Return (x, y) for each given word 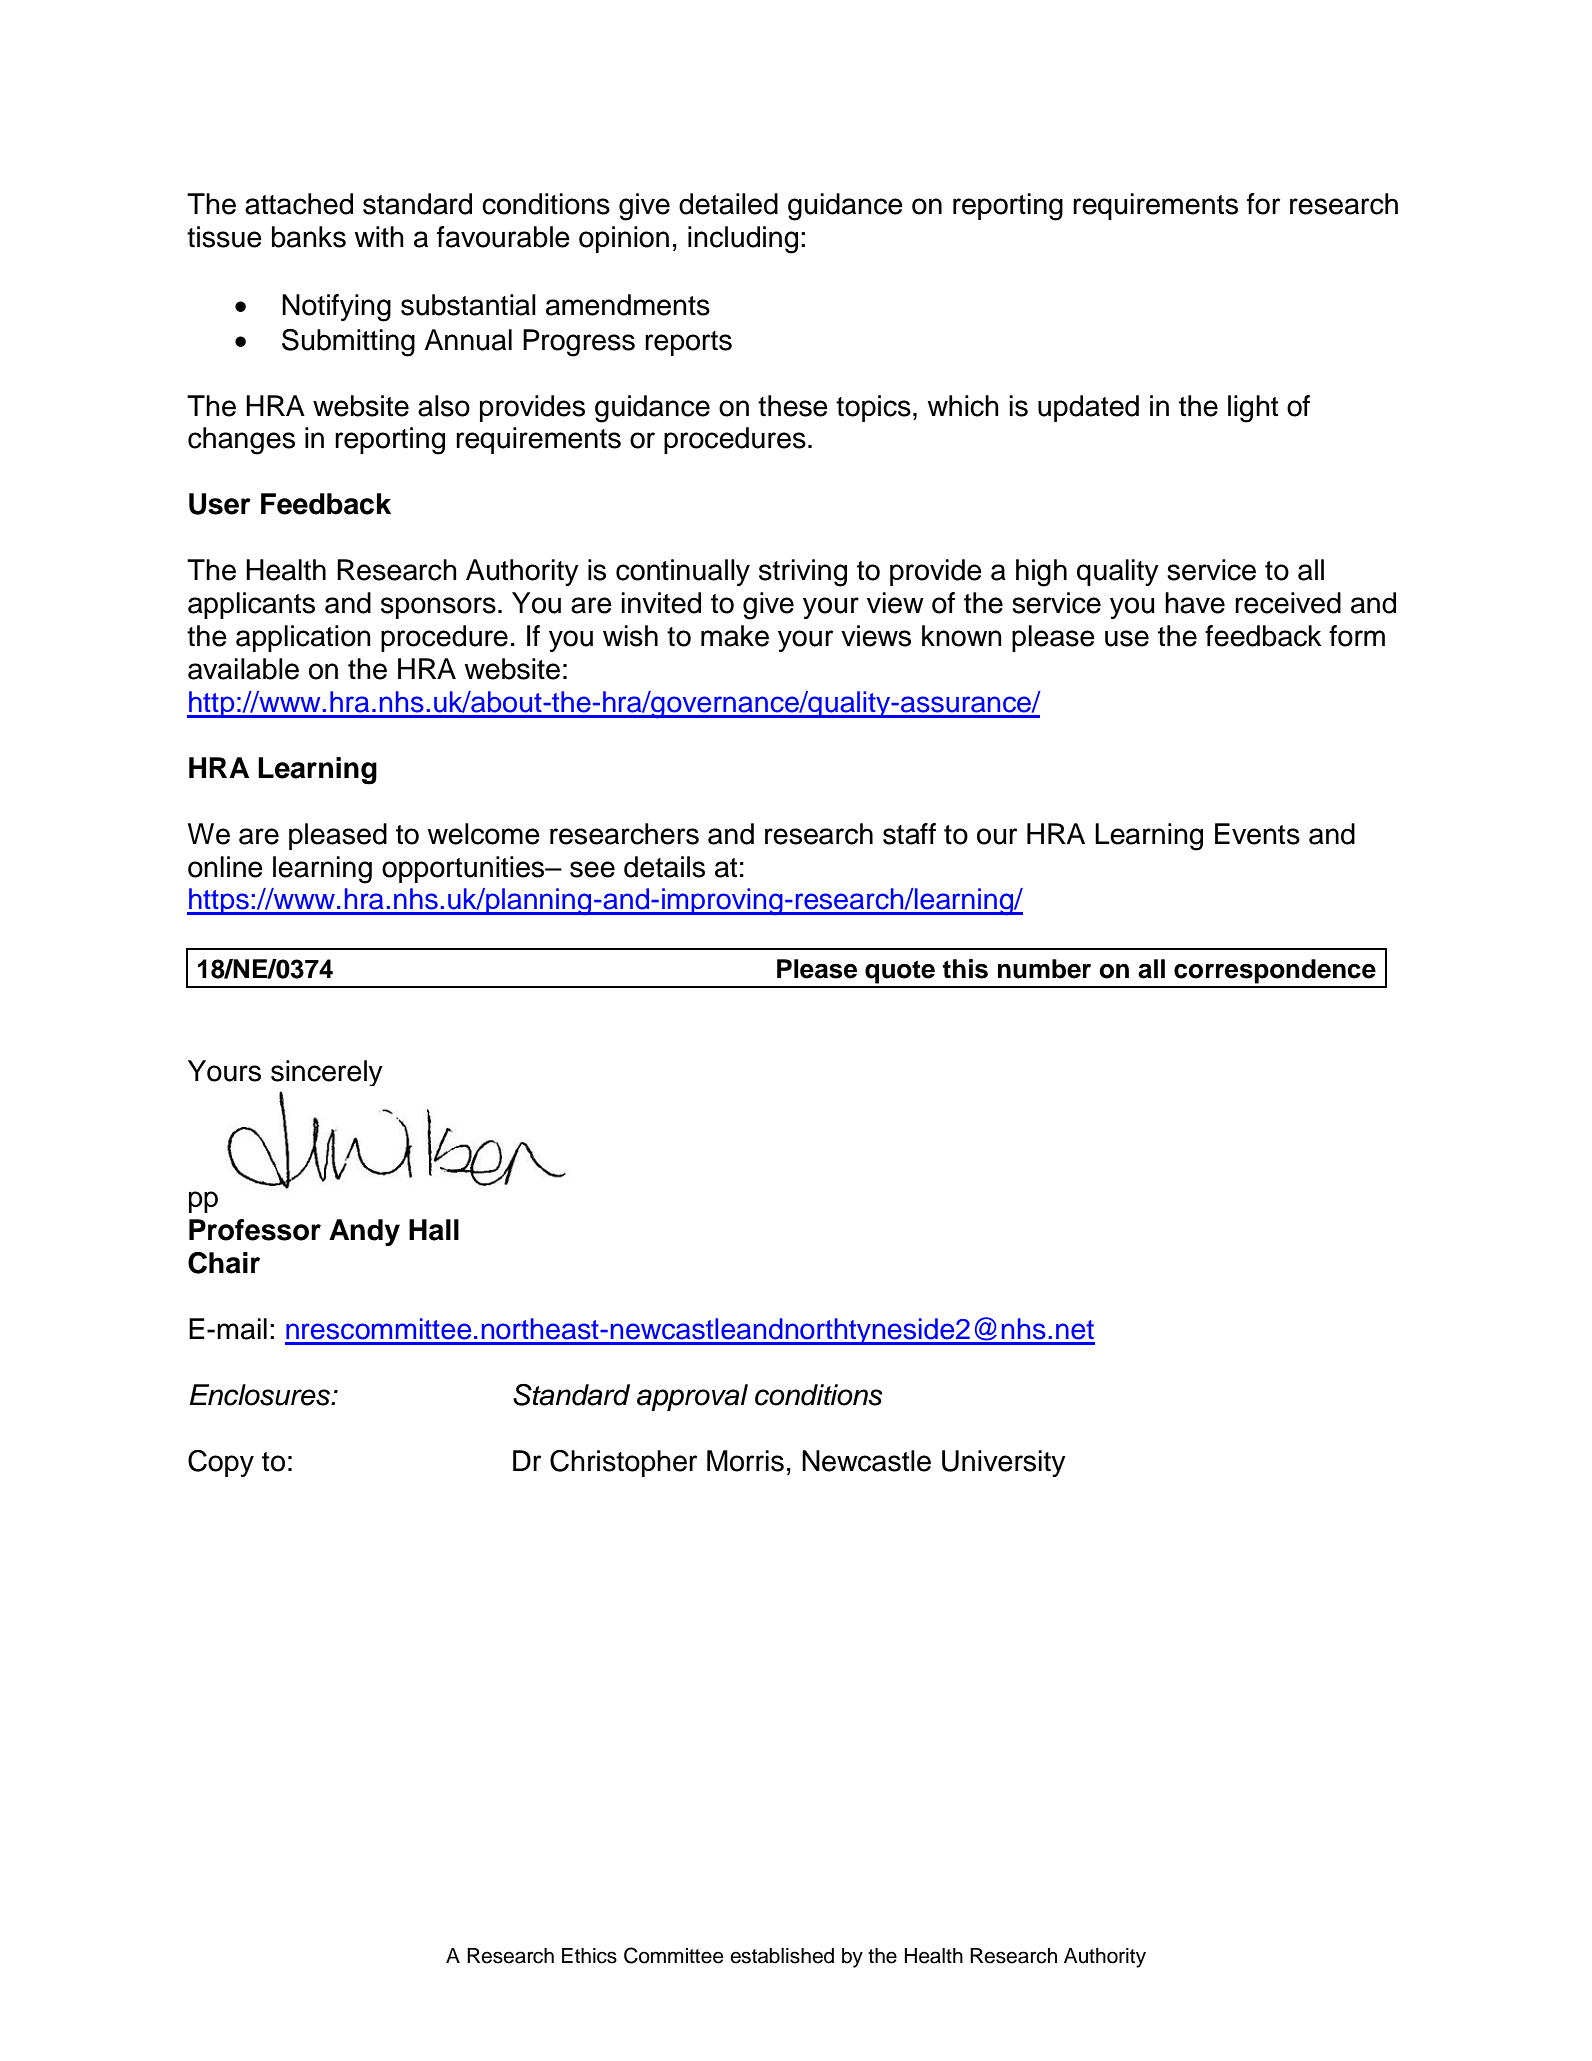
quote (900, 972)
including (743, 240)
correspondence (1275, 971)
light (1253, 409)
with (379, 237)
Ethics (589, 1956)
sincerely (327, 1073)
